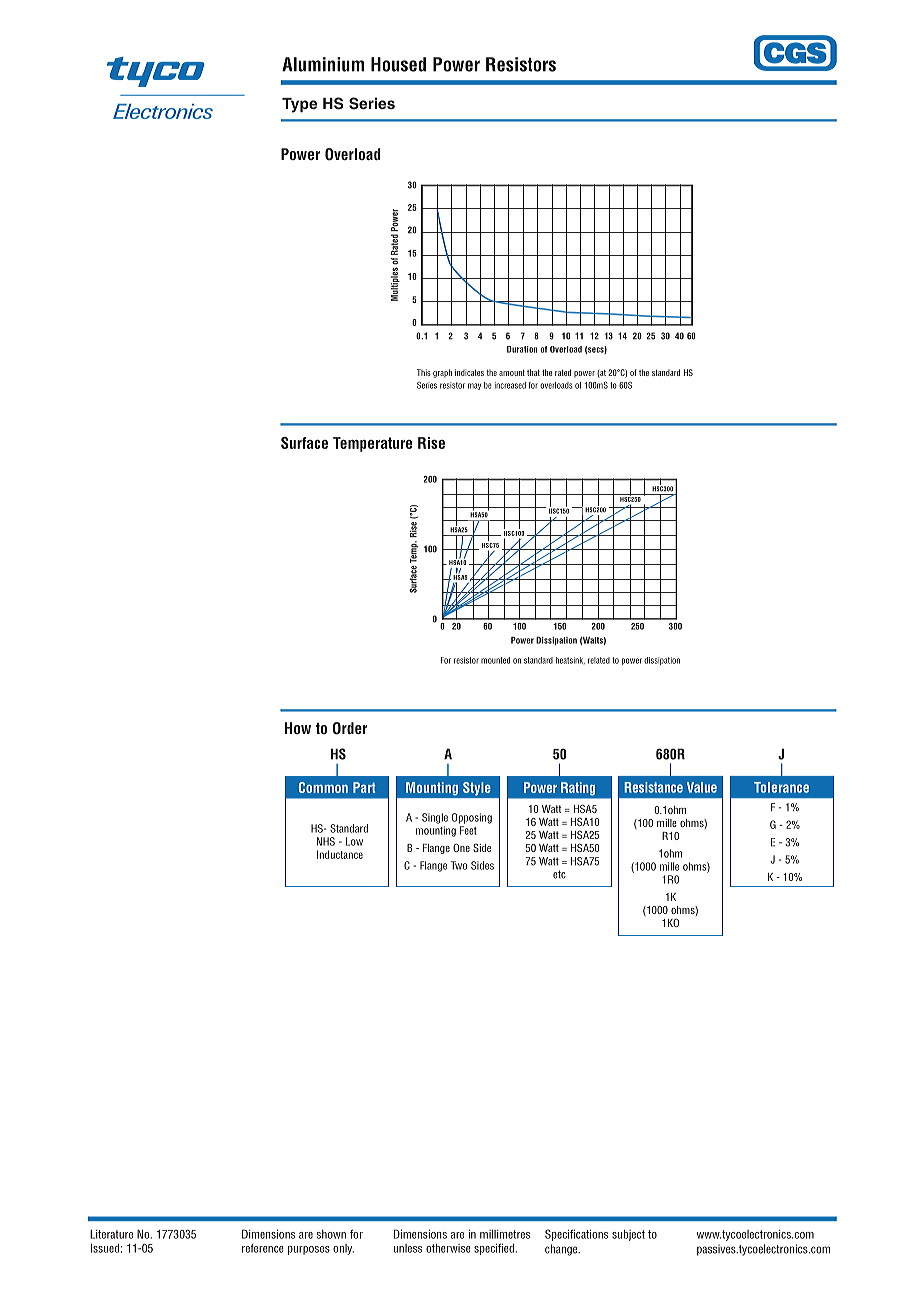 This screenshot has width=924, height=1308. What do you see at coordinates (533, 372) in the screenshot?
I see `that` at bounding box center [533, 372].
